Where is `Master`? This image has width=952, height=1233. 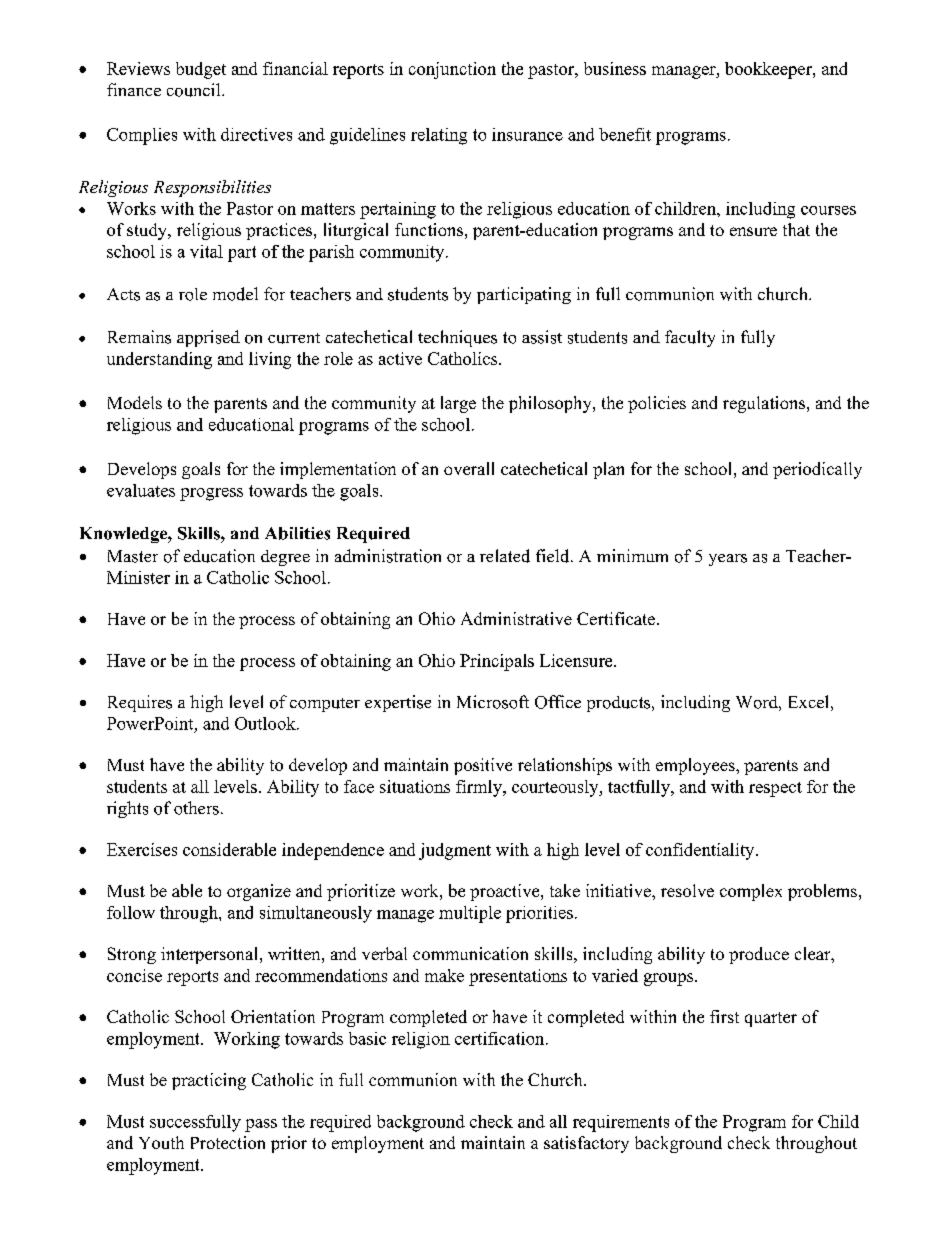
Master is located at coordinates (133, 556).
